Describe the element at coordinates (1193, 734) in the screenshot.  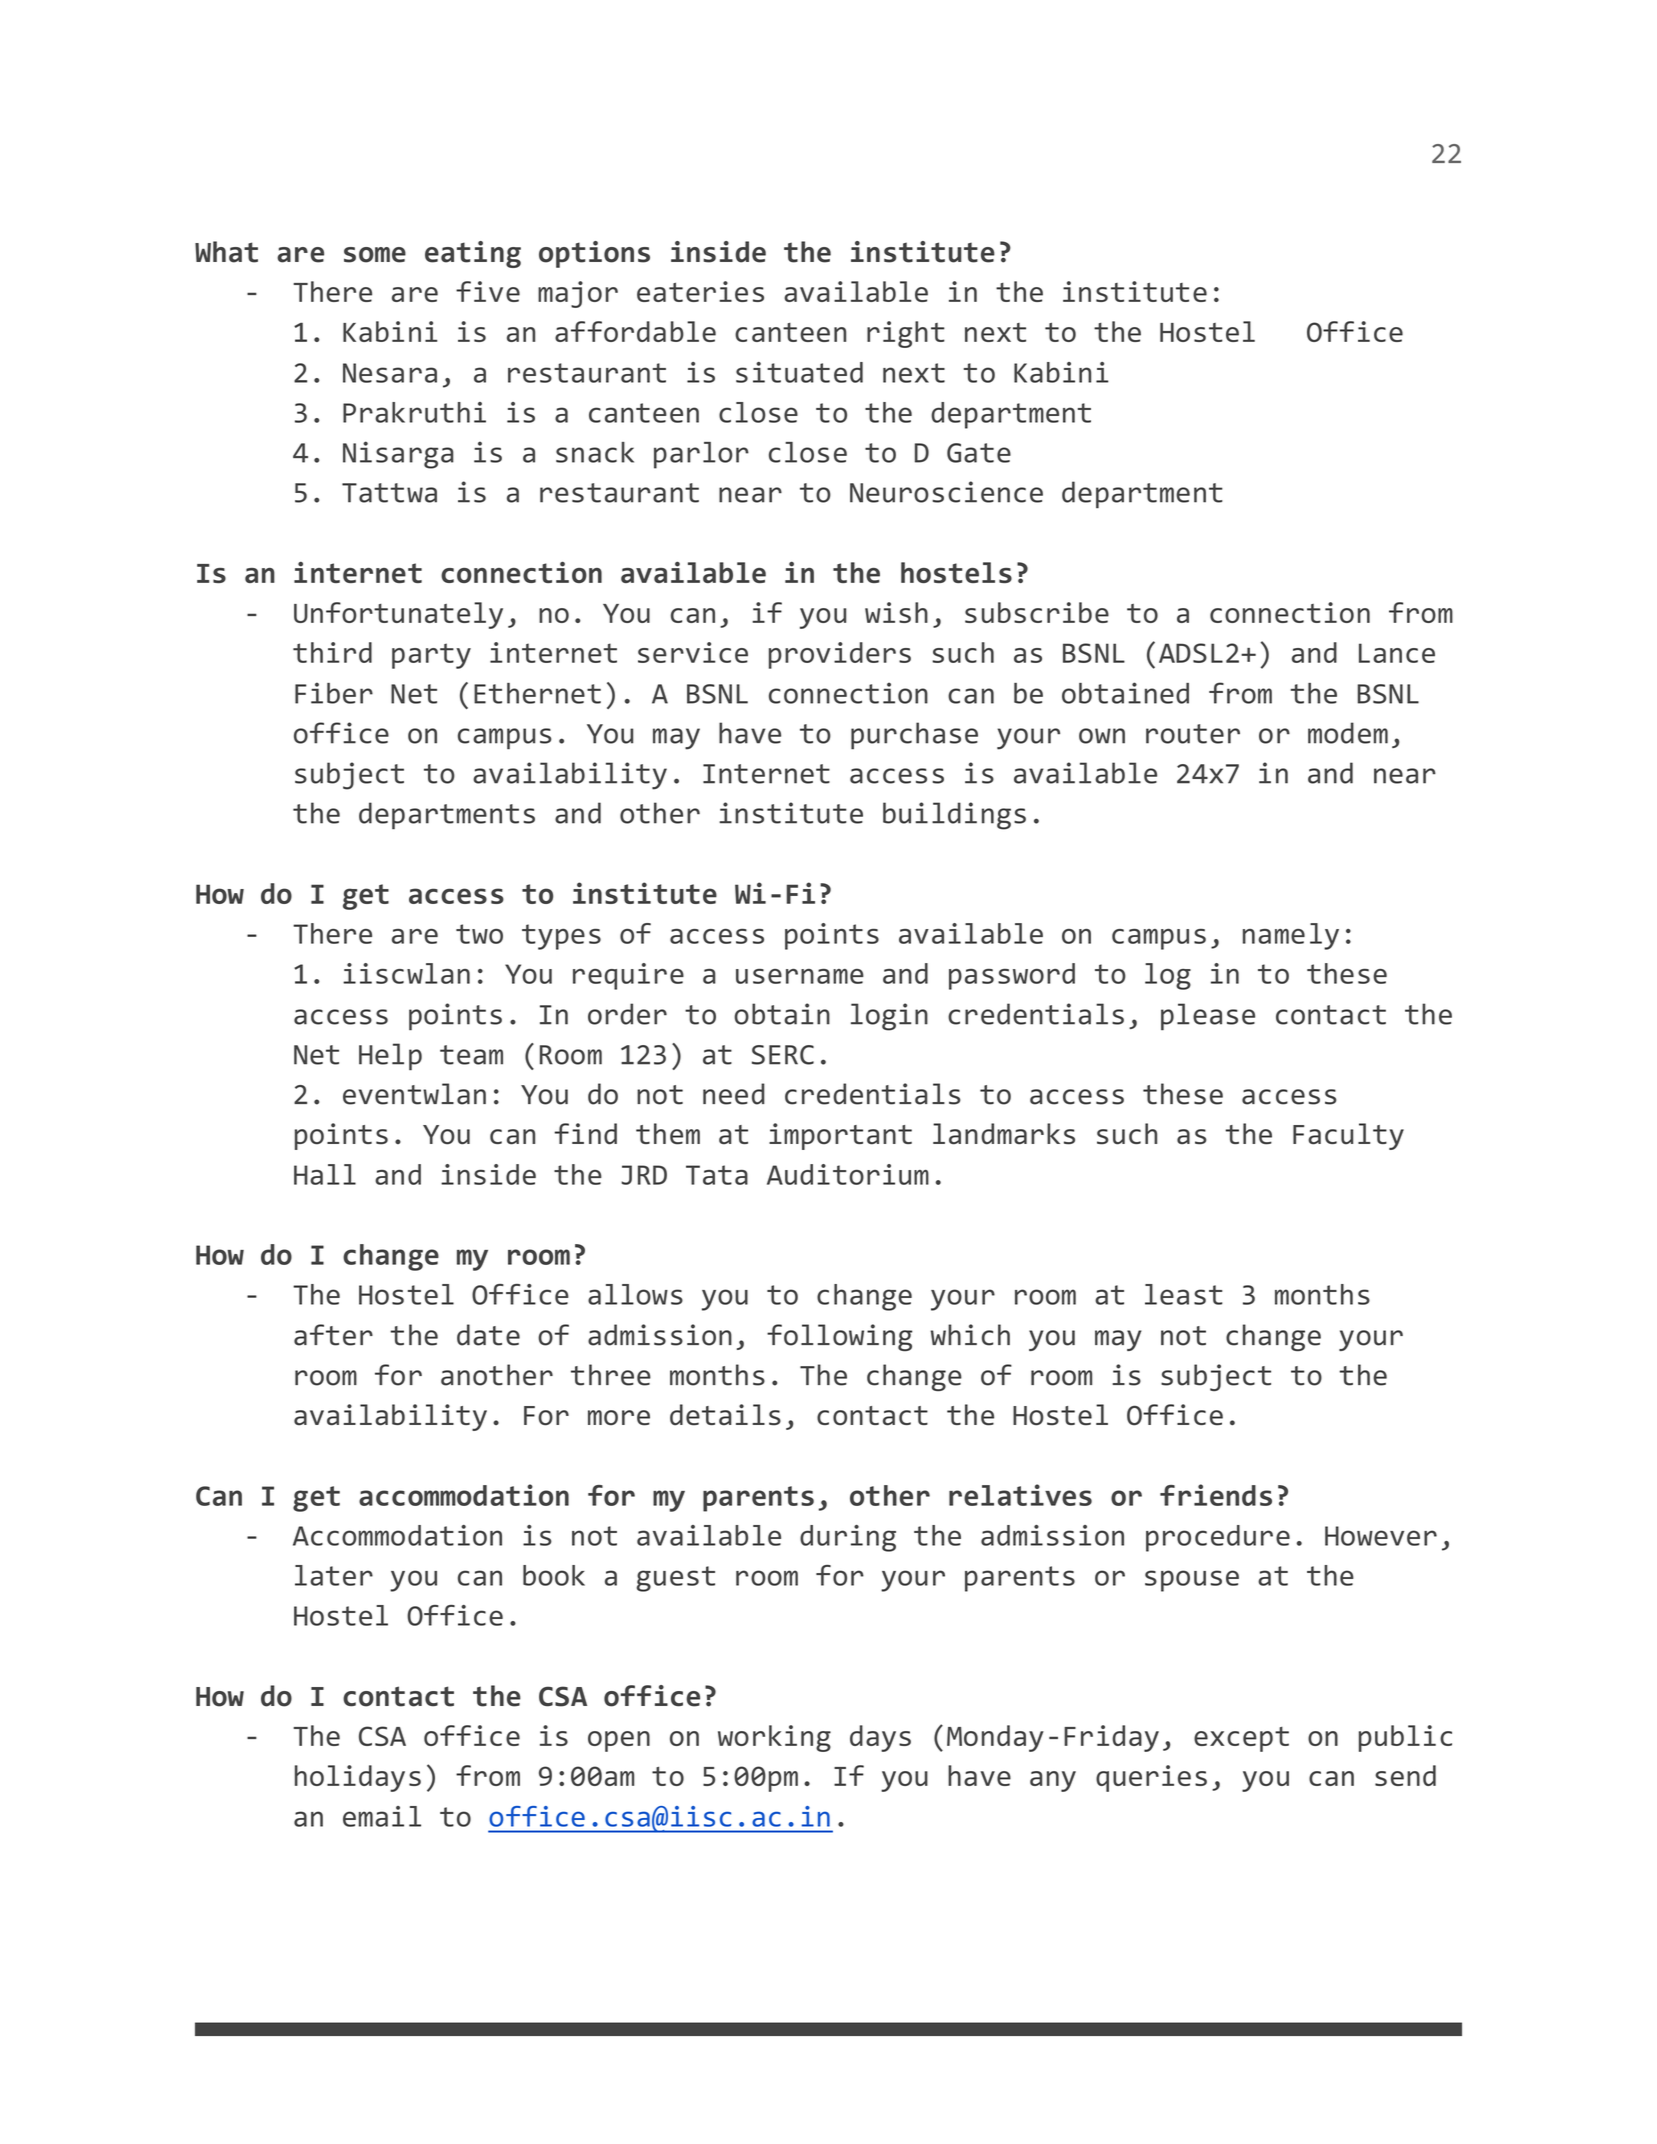
I see `router` at that location.
